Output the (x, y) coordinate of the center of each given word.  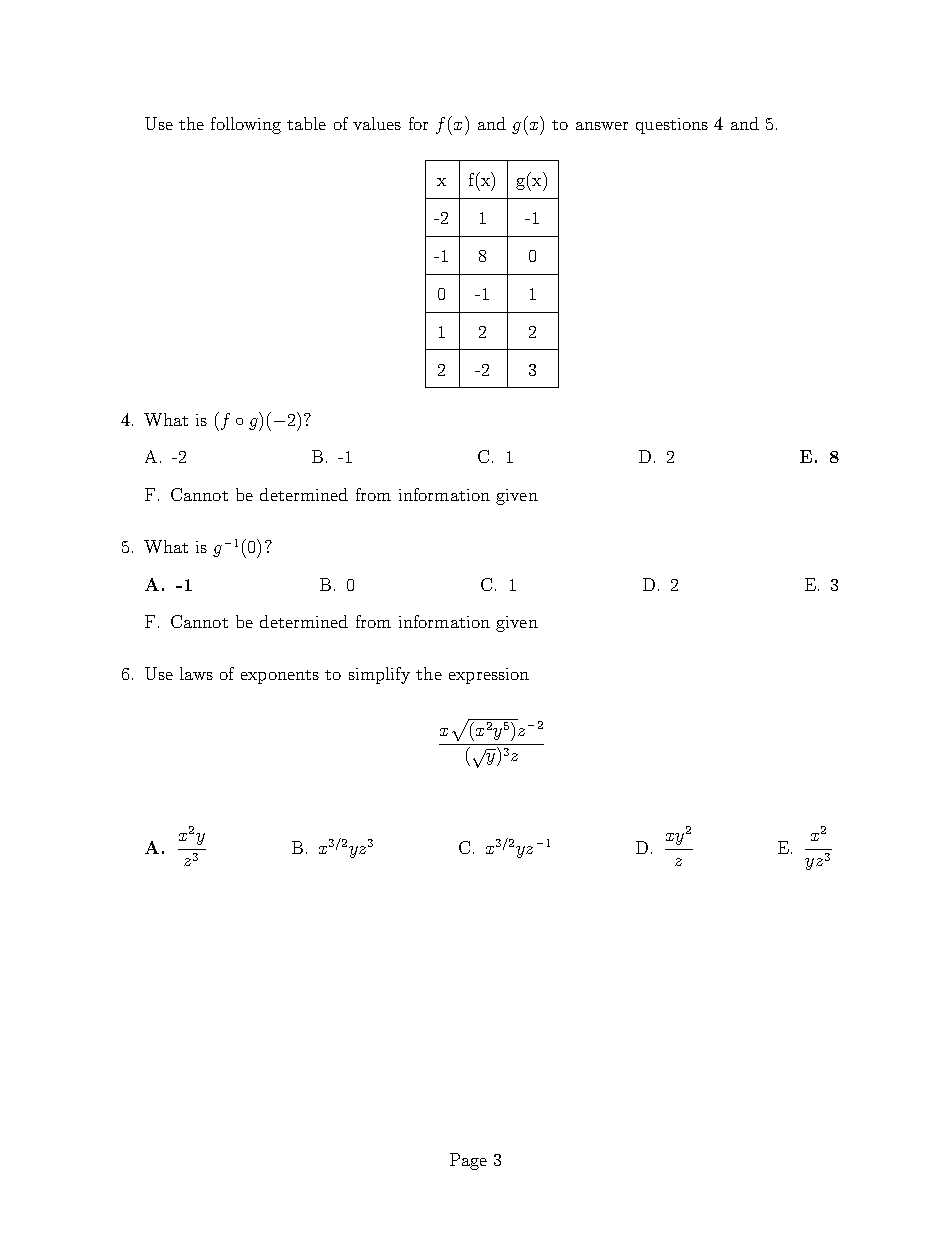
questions (672, 126)
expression (489, 676)
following (246, 125)
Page (468, 1161)
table (306, 123)
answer (602, 126)
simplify (379, 675)
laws (196, 673)
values (377, 123)
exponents (280, 677)
